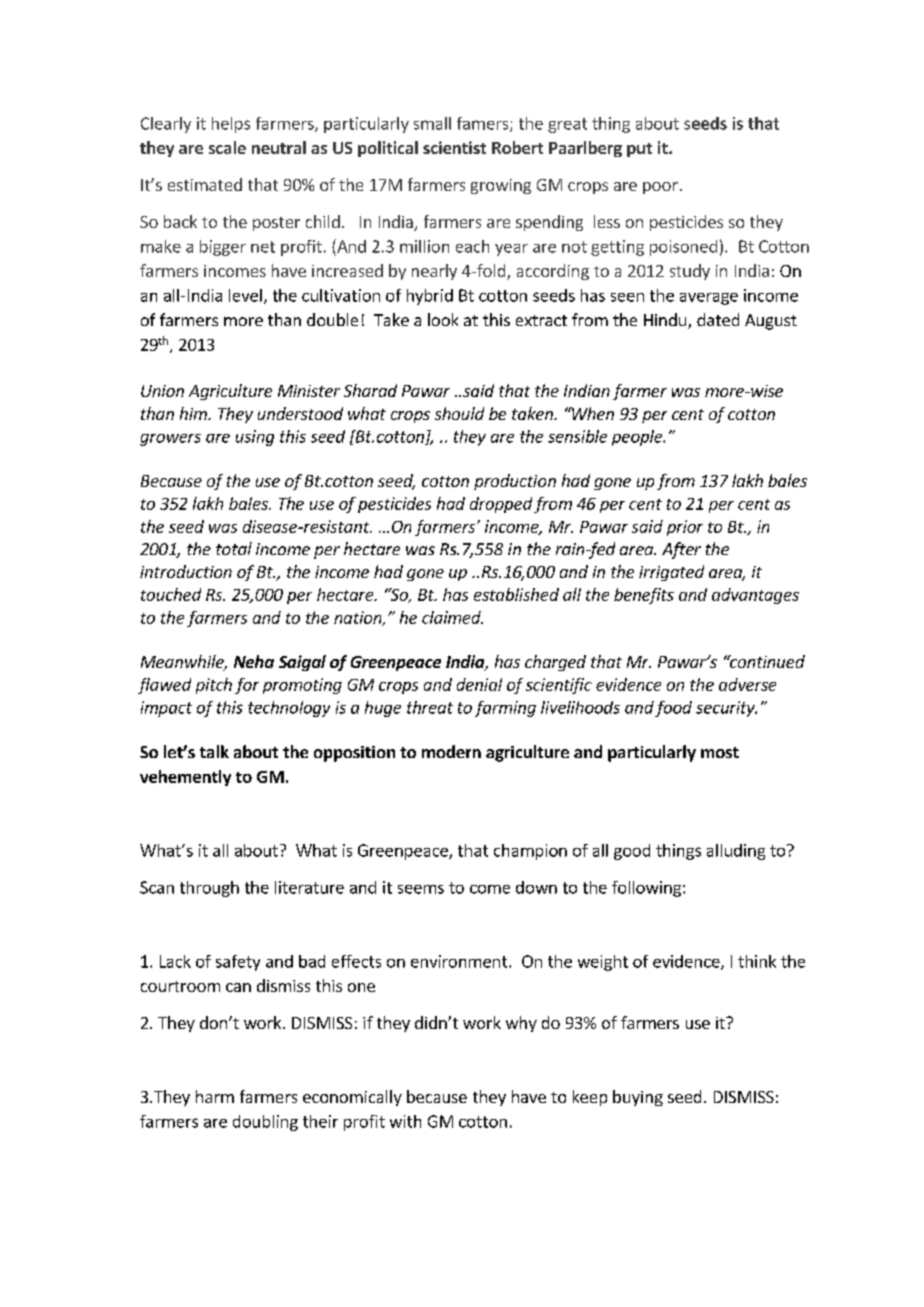 This document has width=924, height=1307. Describe the element at coordinates (646, 889) in the document. I see `following` at that location.
